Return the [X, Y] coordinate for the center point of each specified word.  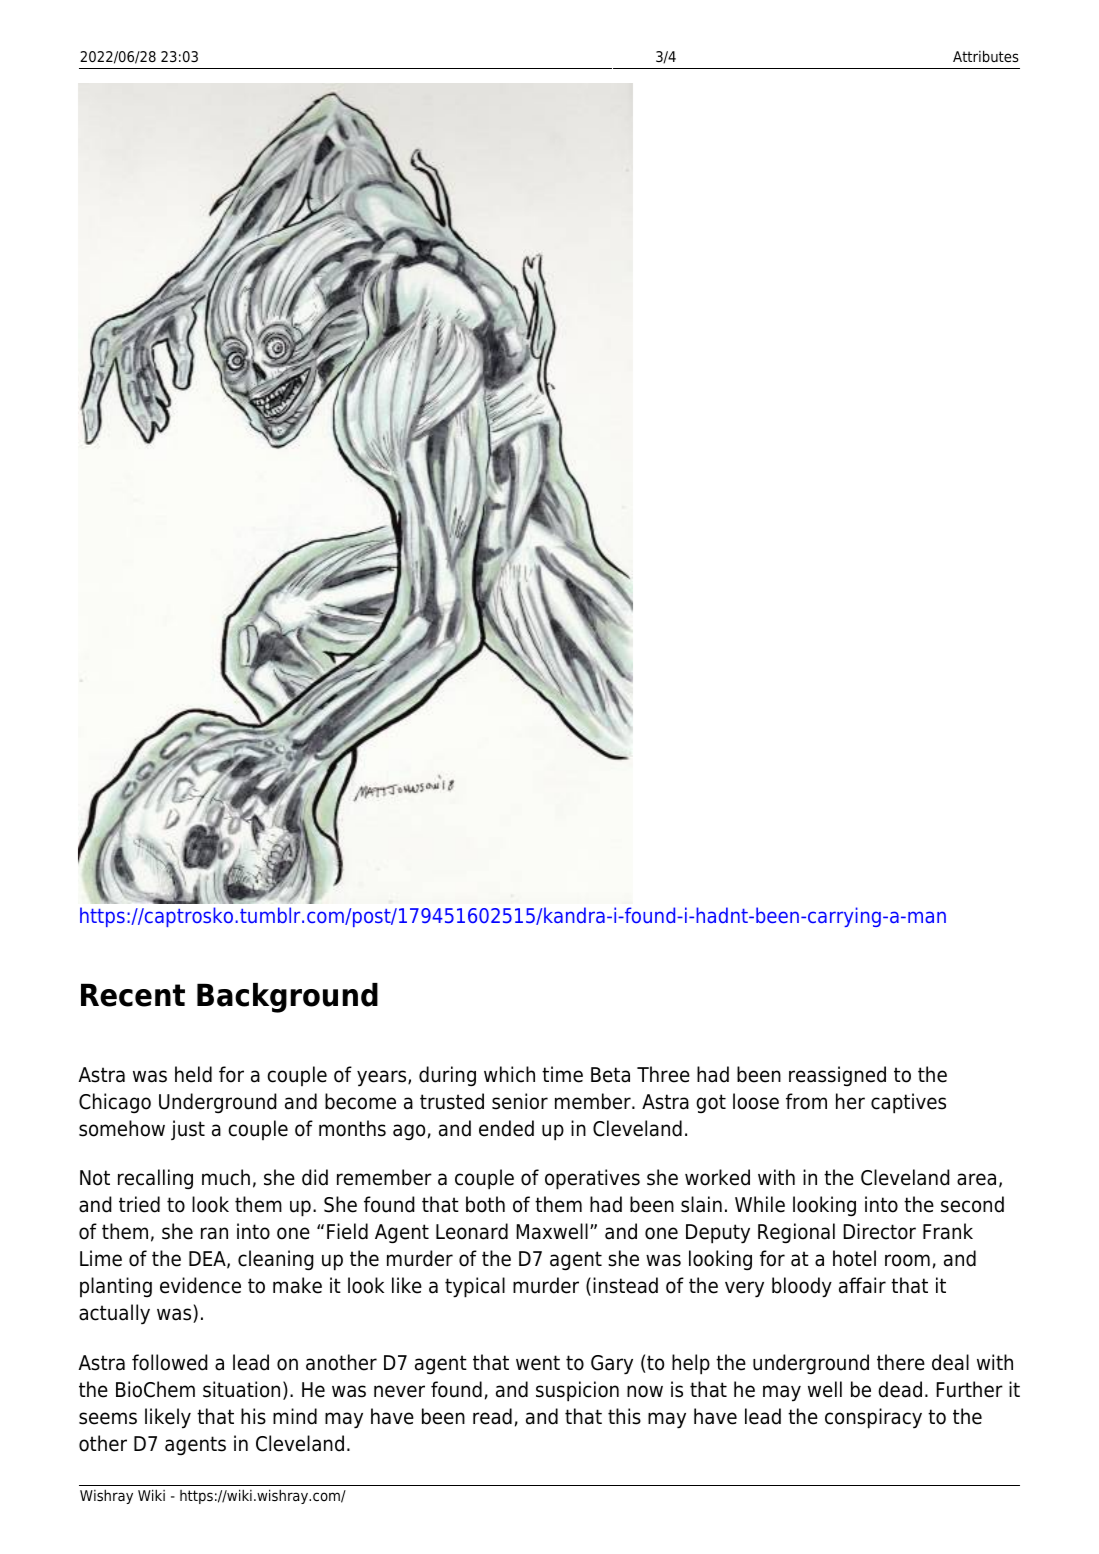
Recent [133, 995]
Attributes [986, 56]
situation [241, 1389]
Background [287, 998]
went [538, 1363]
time [562, 1074]
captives [908, 1103]
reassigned [837, 1076]
